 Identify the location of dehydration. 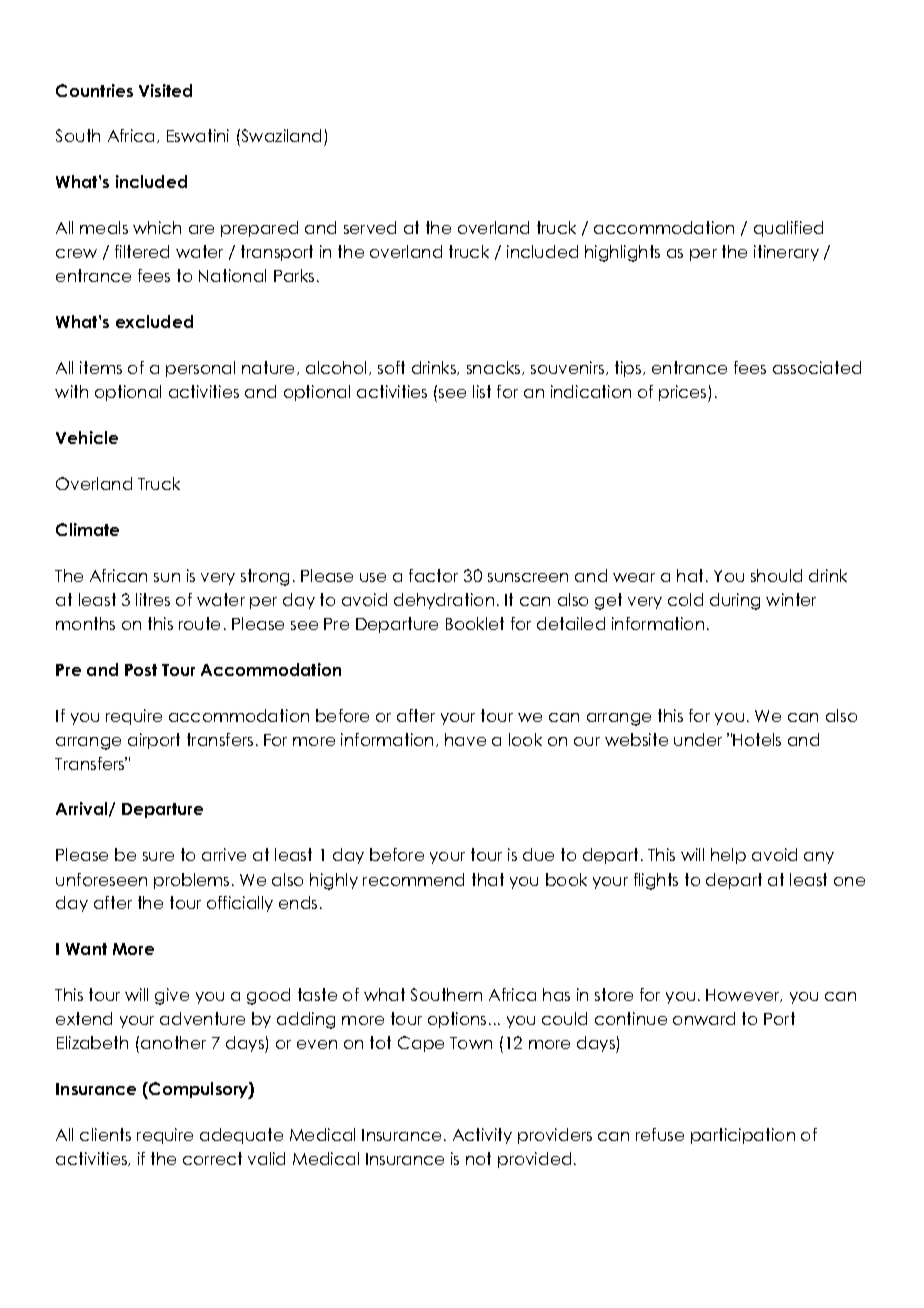
(444, 601).
